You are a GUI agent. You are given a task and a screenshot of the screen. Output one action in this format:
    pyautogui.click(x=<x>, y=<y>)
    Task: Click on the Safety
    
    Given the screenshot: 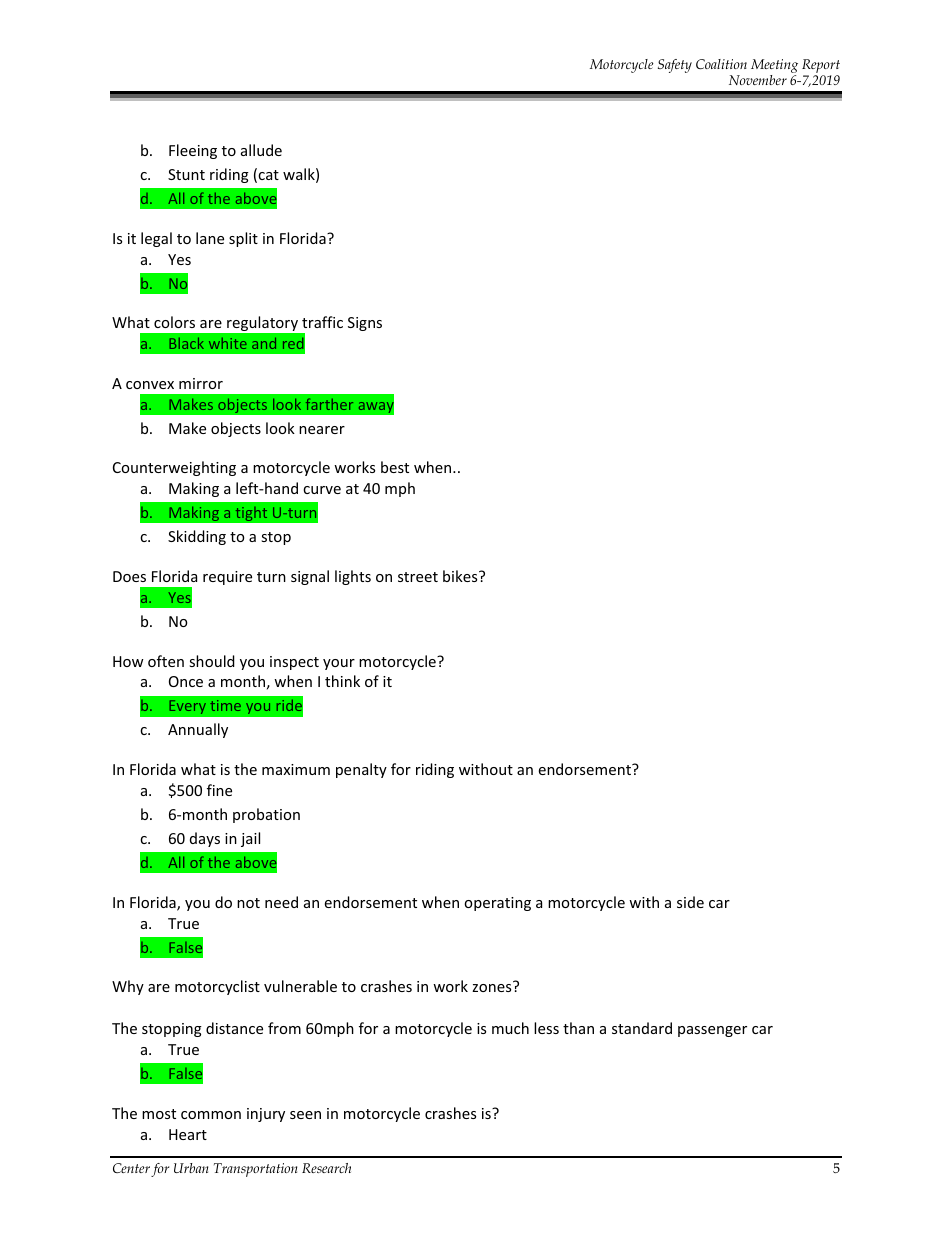 What is the action you would take?
    pyautogui.click(x=675, y=66)
